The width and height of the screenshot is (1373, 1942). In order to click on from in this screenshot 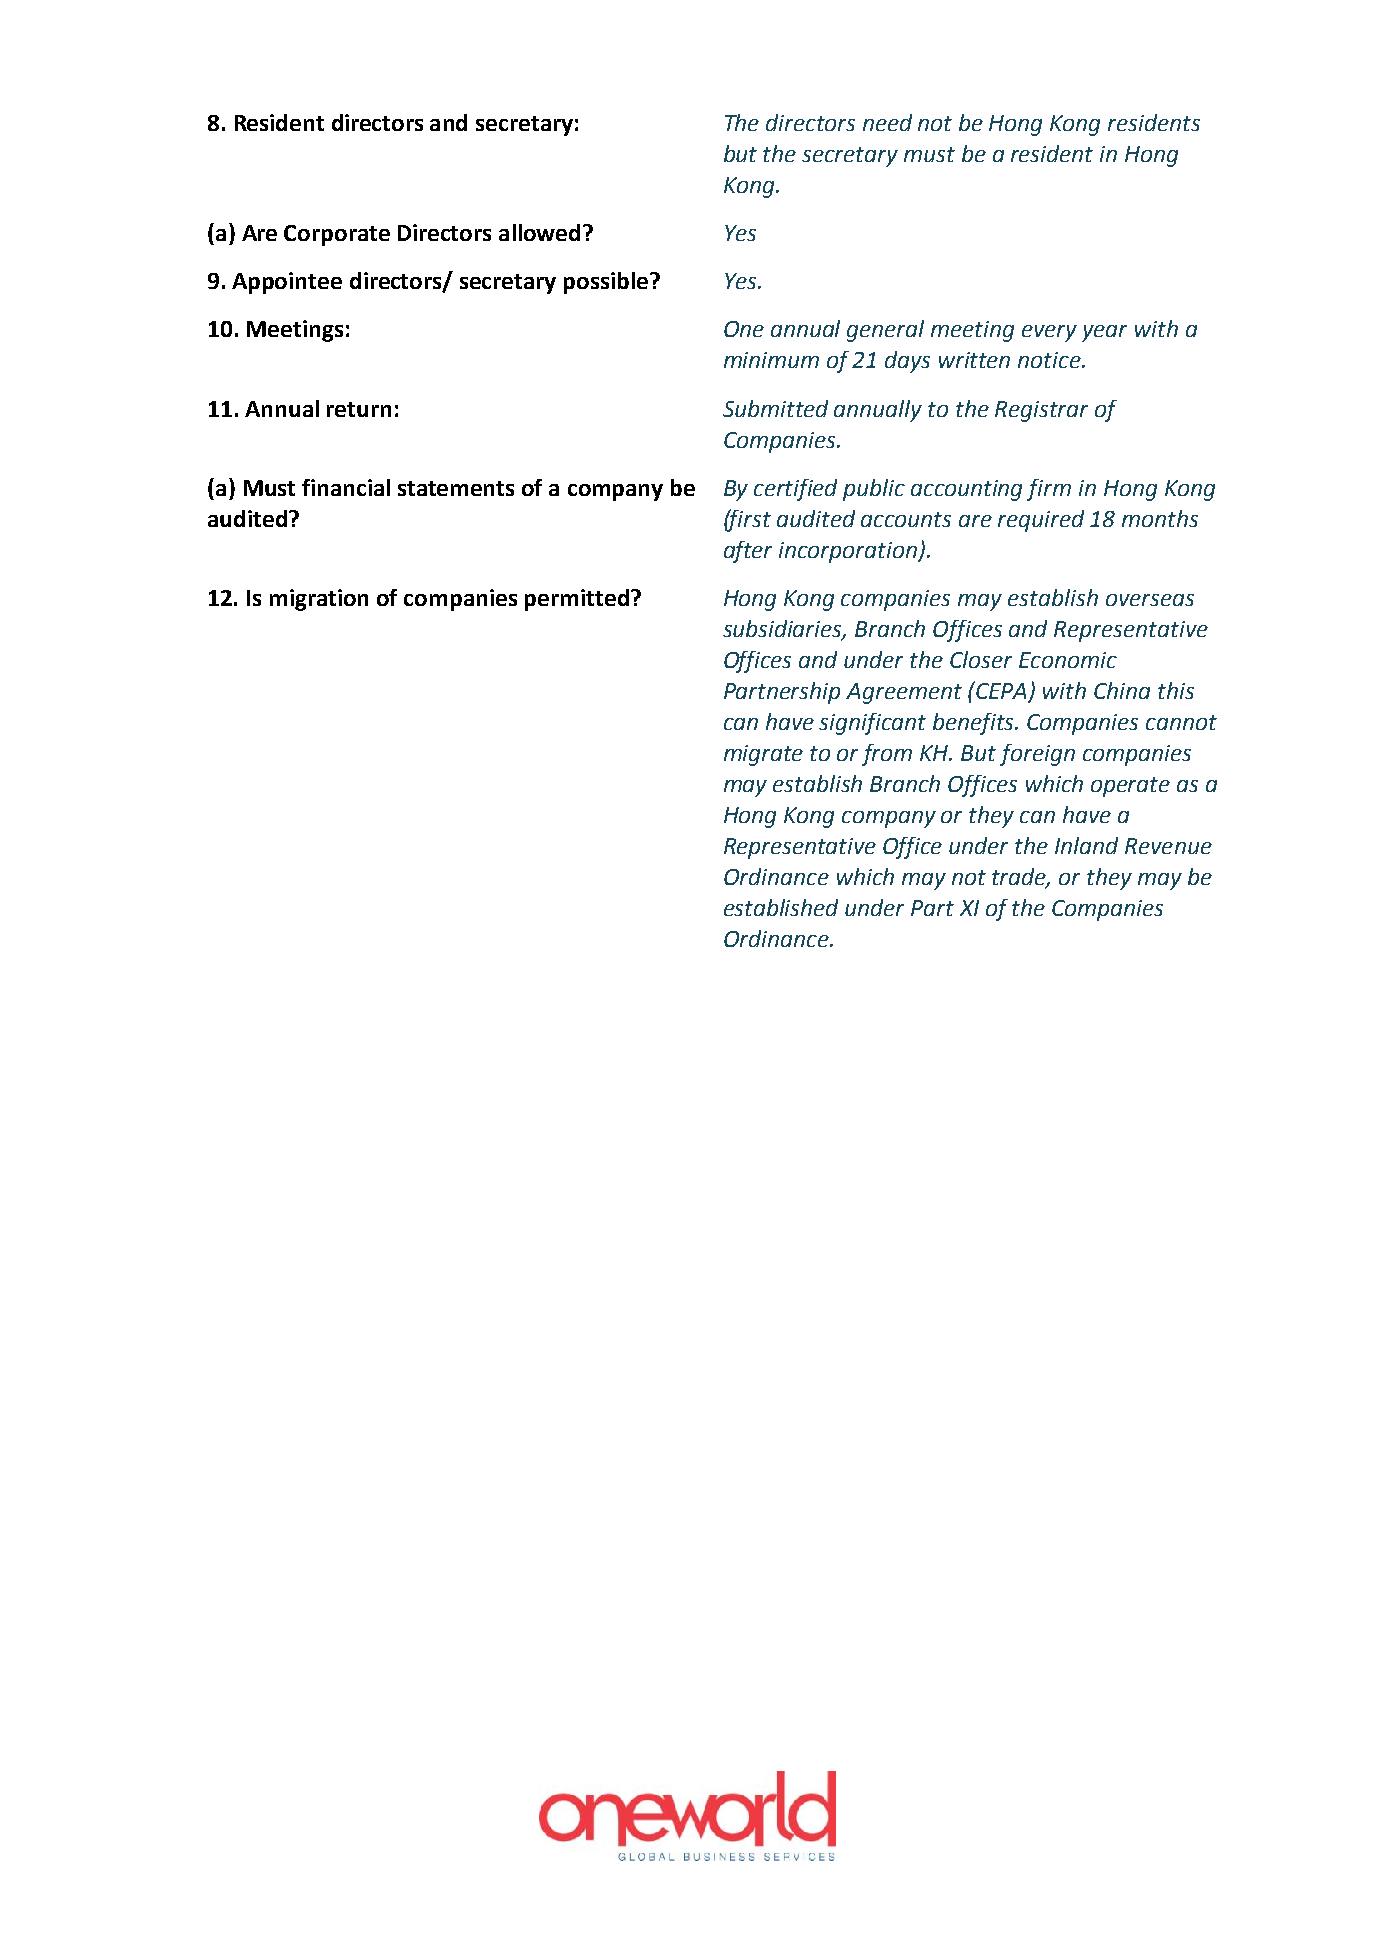, I will do `click(887, 755)`.
